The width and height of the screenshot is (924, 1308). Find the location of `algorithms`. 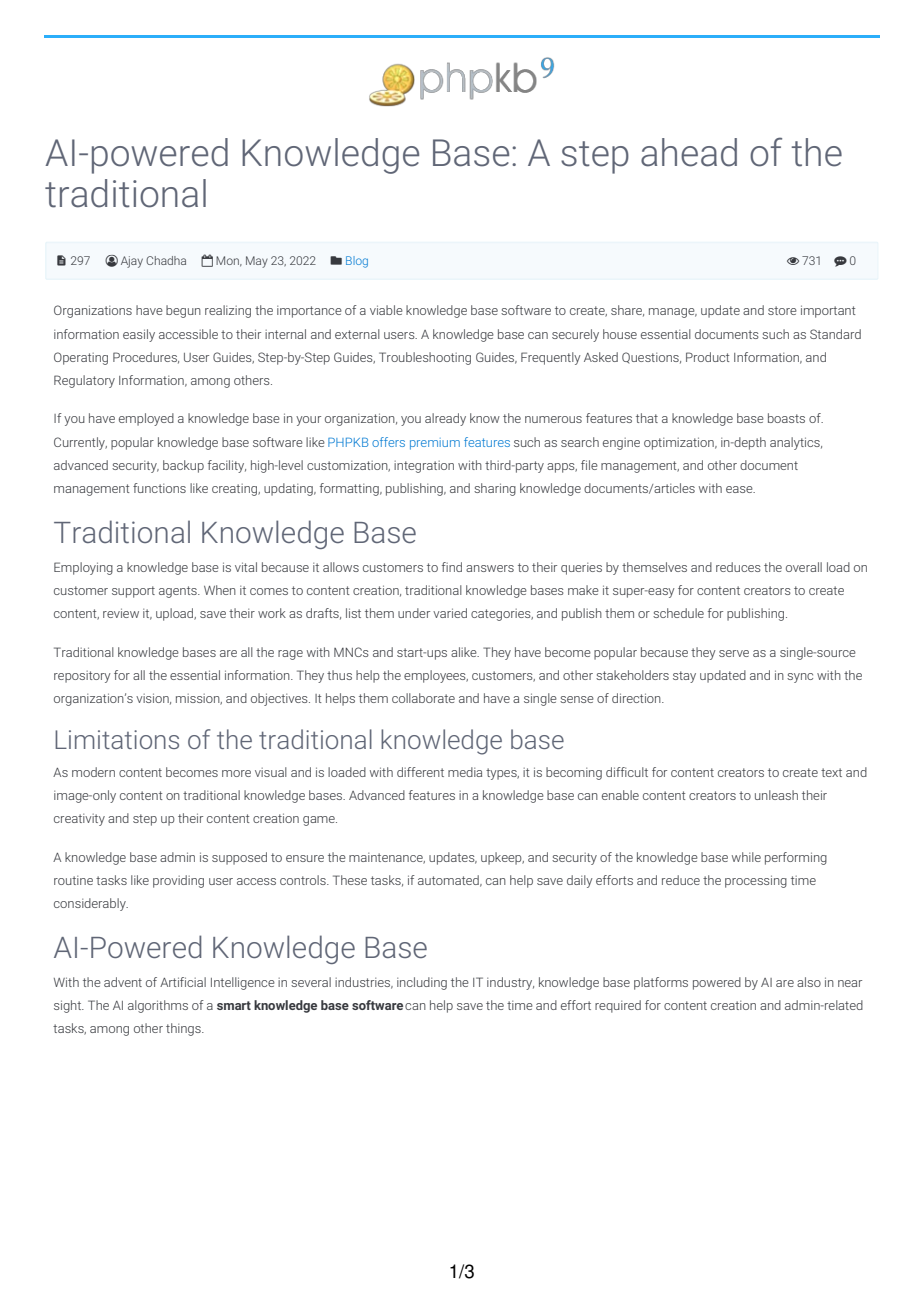

algorithms is located at coordinates (158, 1006).
